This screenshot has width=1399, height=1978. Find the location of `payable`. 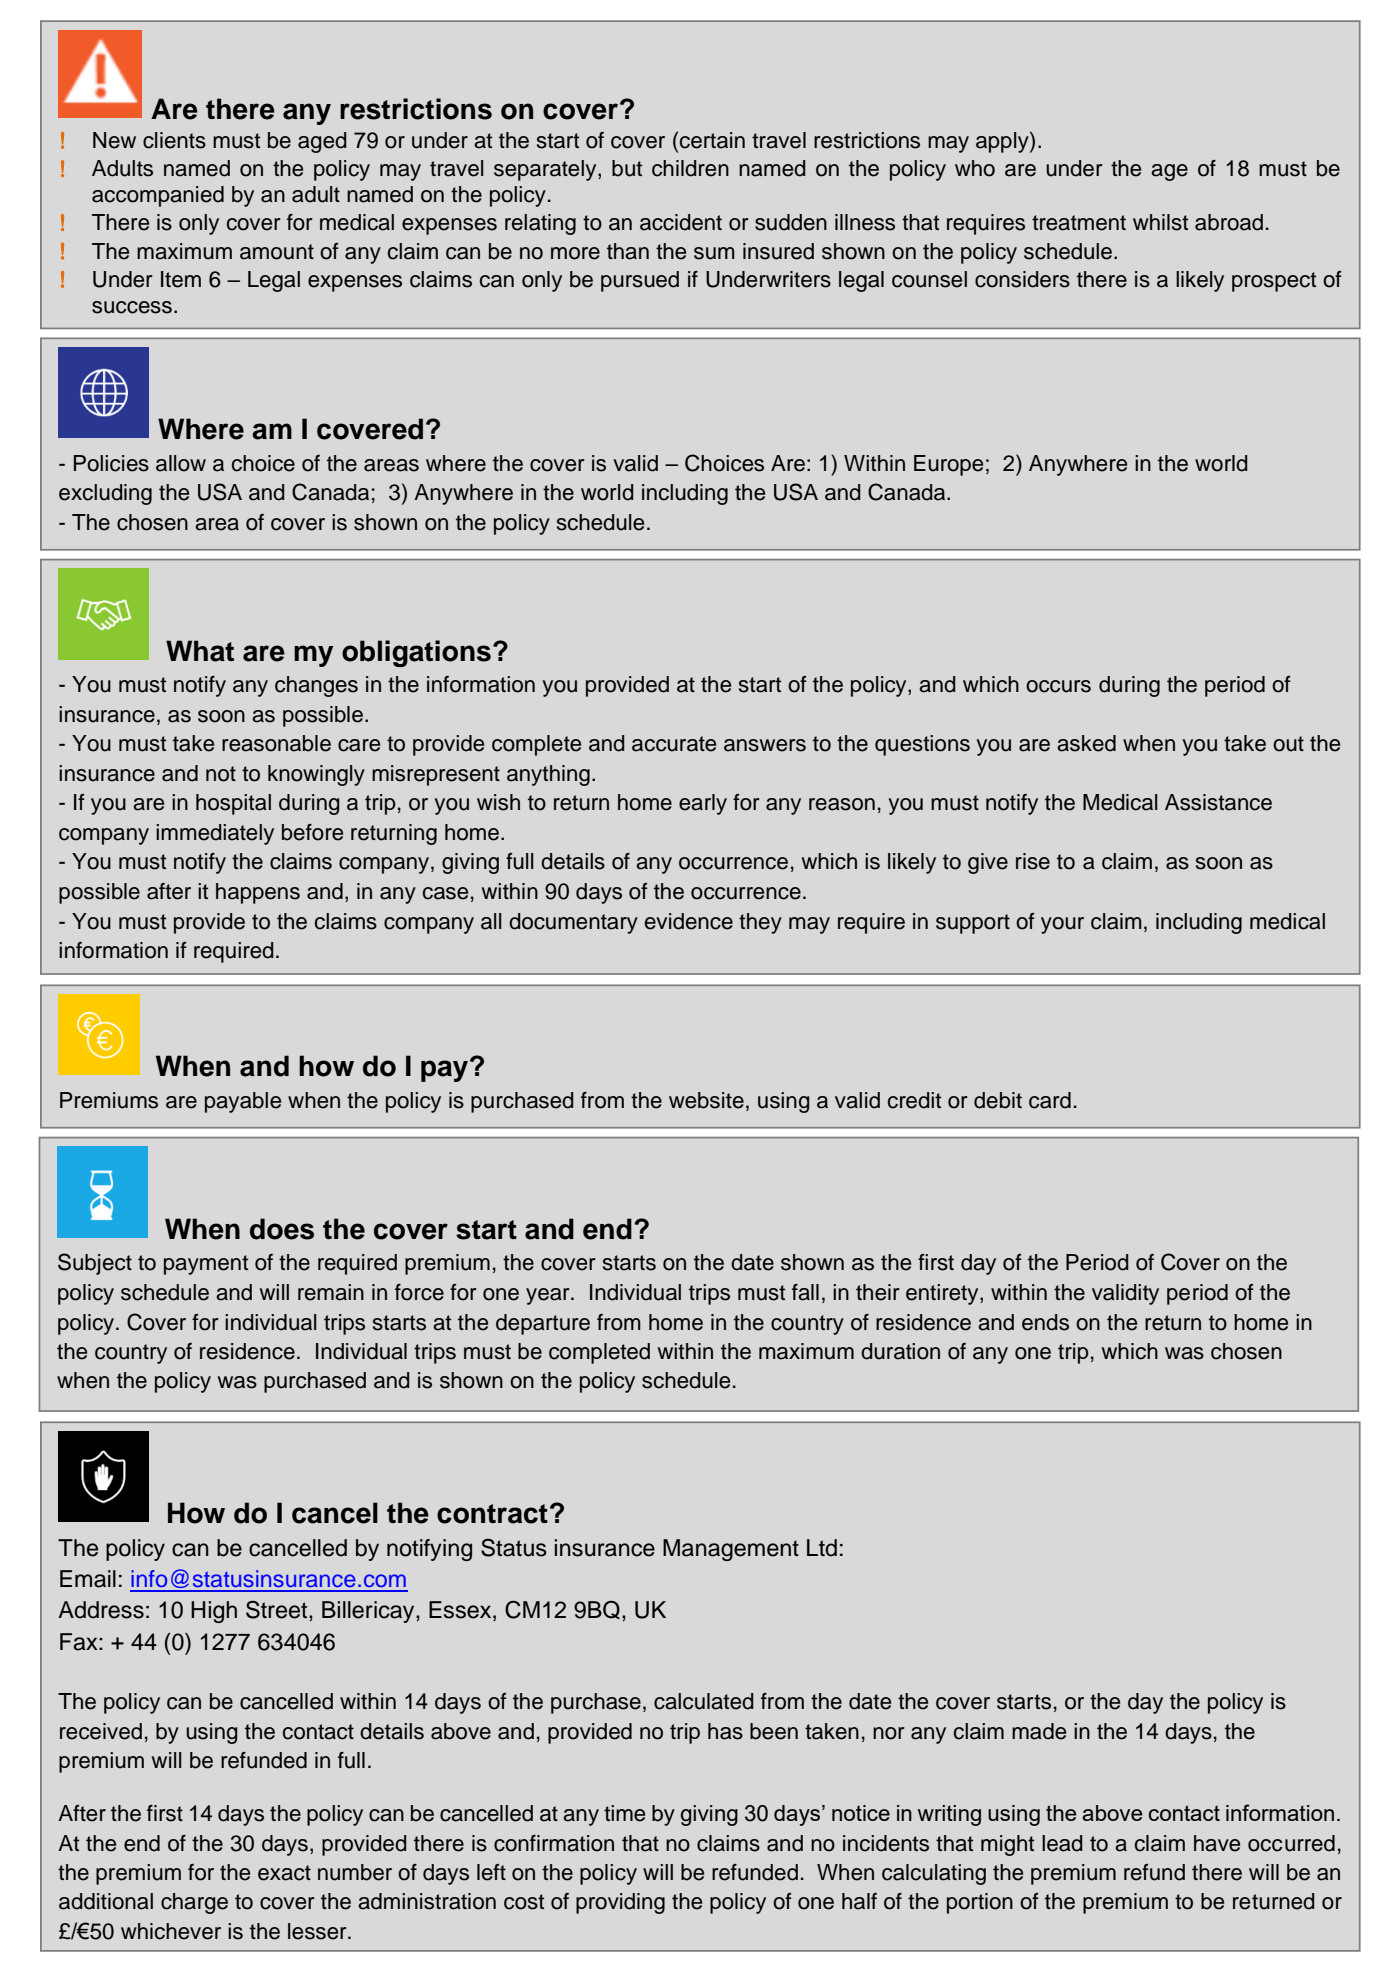

payable is located at coordinates (243, 1102).
